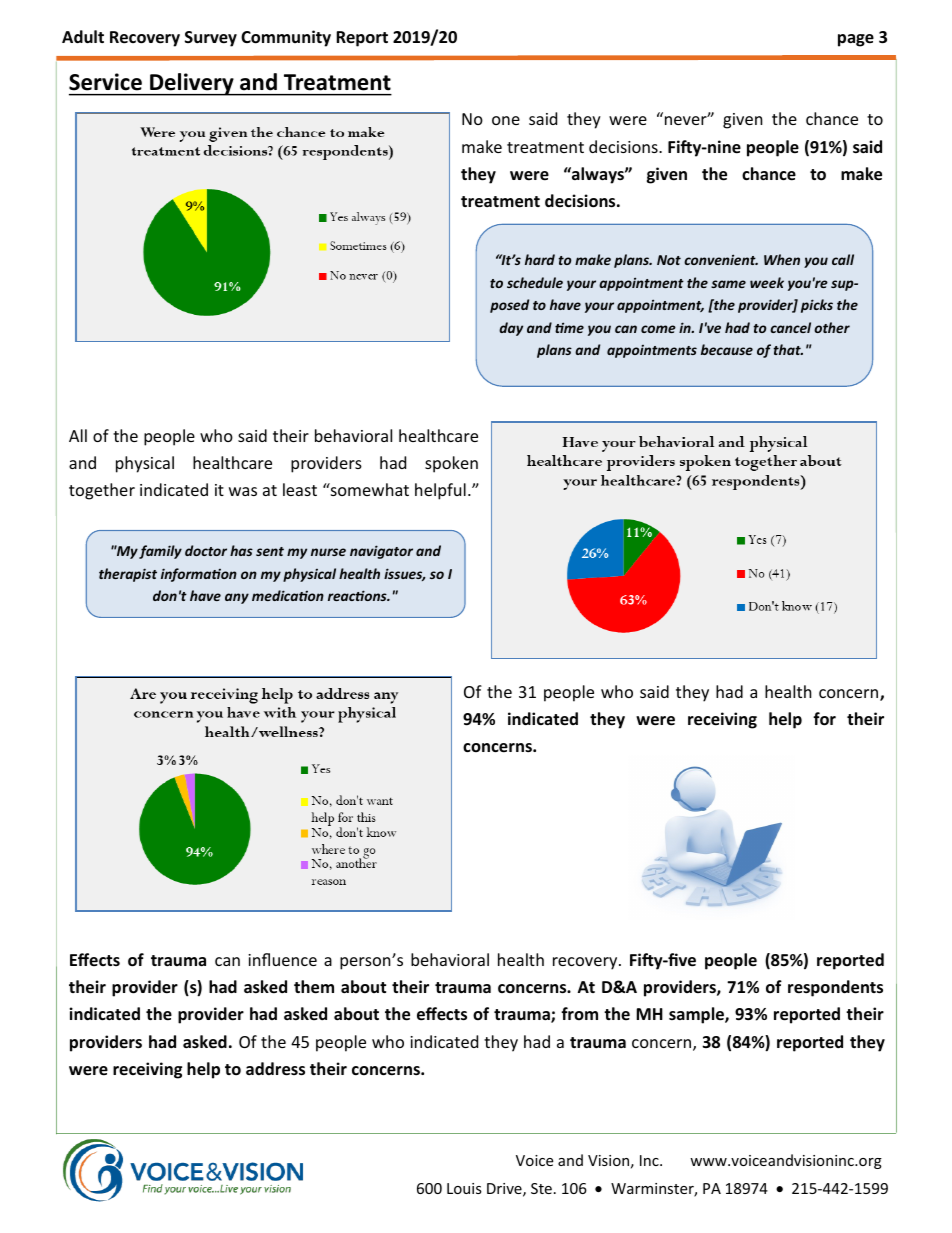  I want to click on because, so click(727, 349).
